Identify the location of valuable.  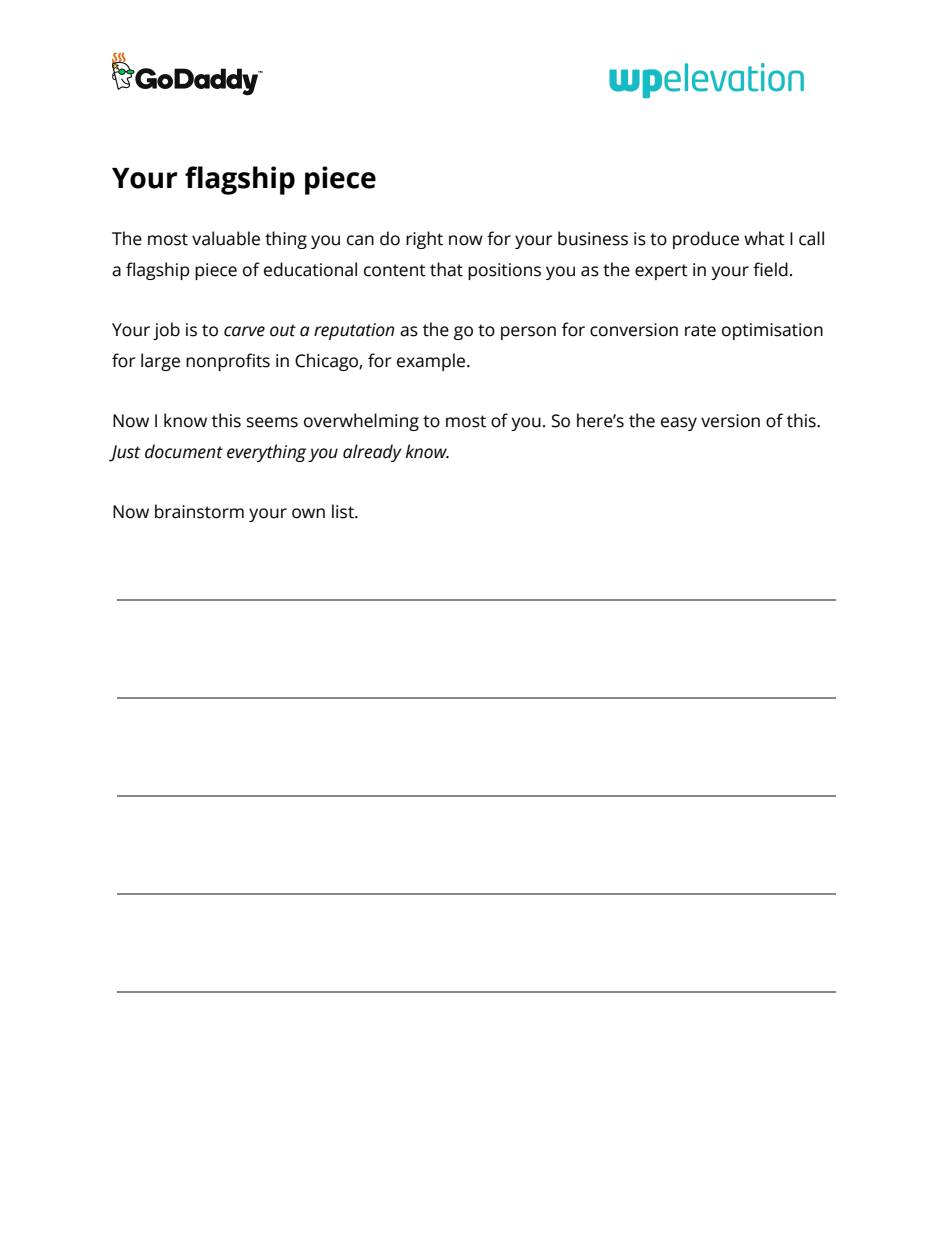
(226, 238).
